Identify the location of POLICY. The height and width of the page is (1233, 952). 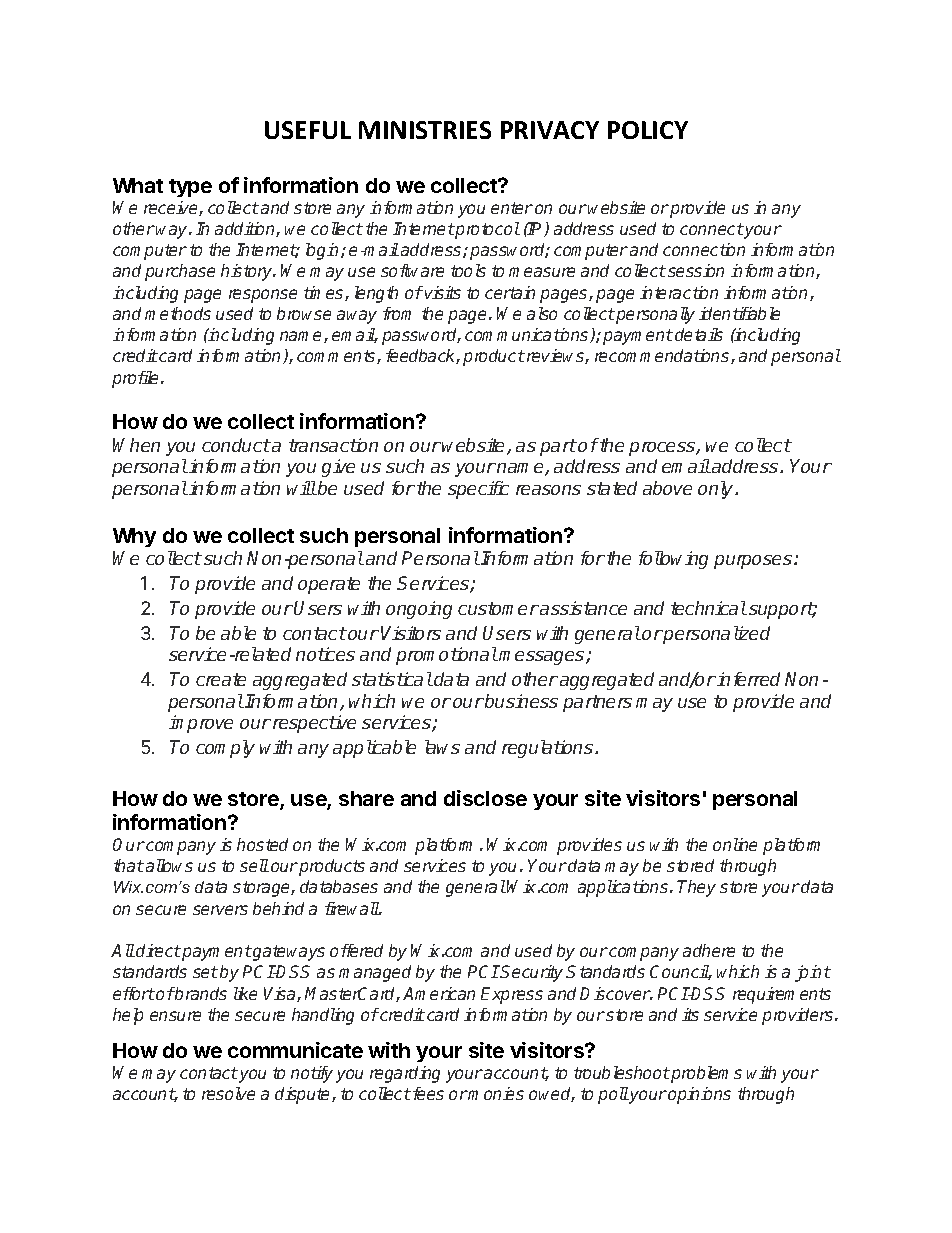
(648, 130).
